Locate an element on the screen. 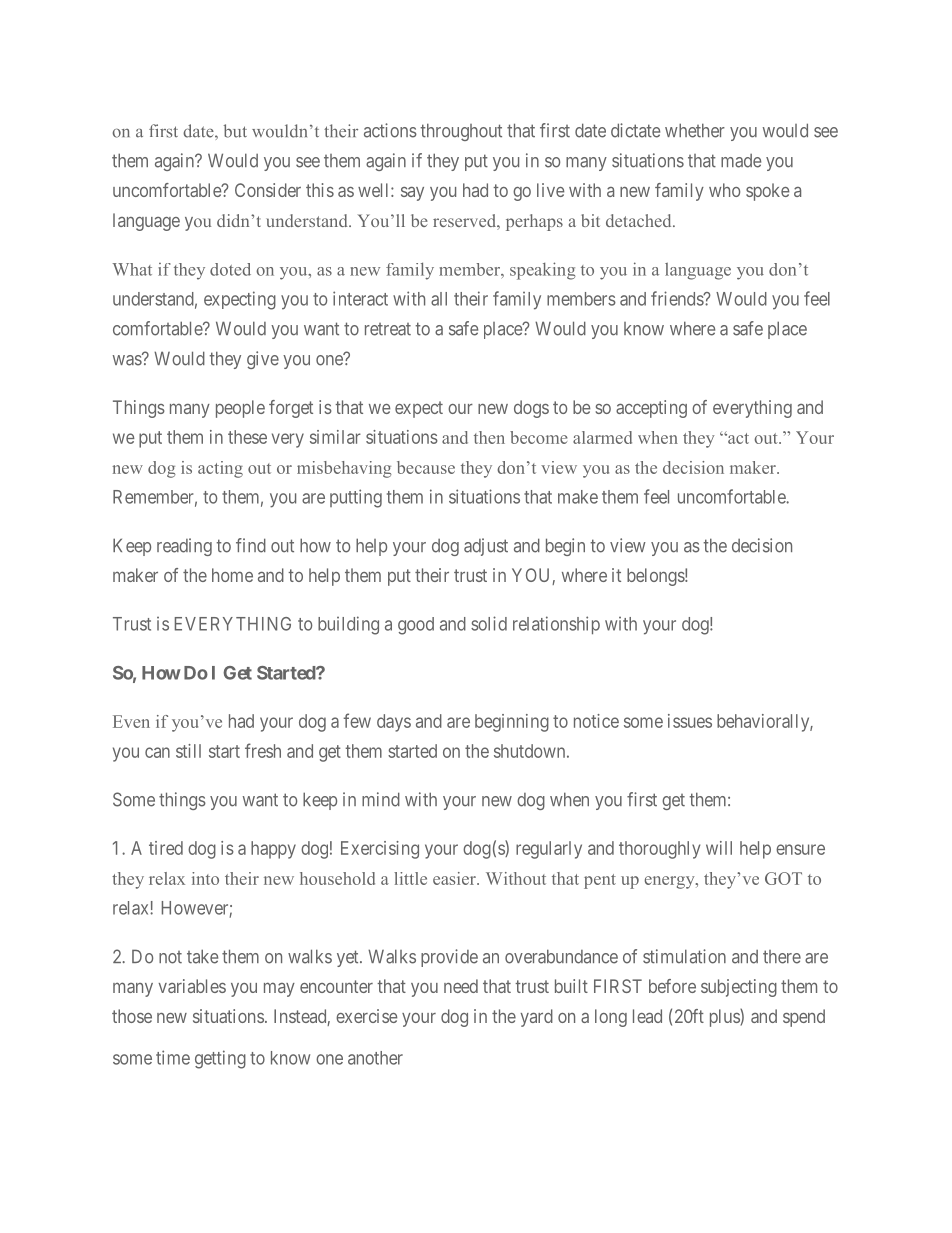 Image resolution: width=952 pixels, height=1233 pixels. home is located at coordinates (232, 575).
